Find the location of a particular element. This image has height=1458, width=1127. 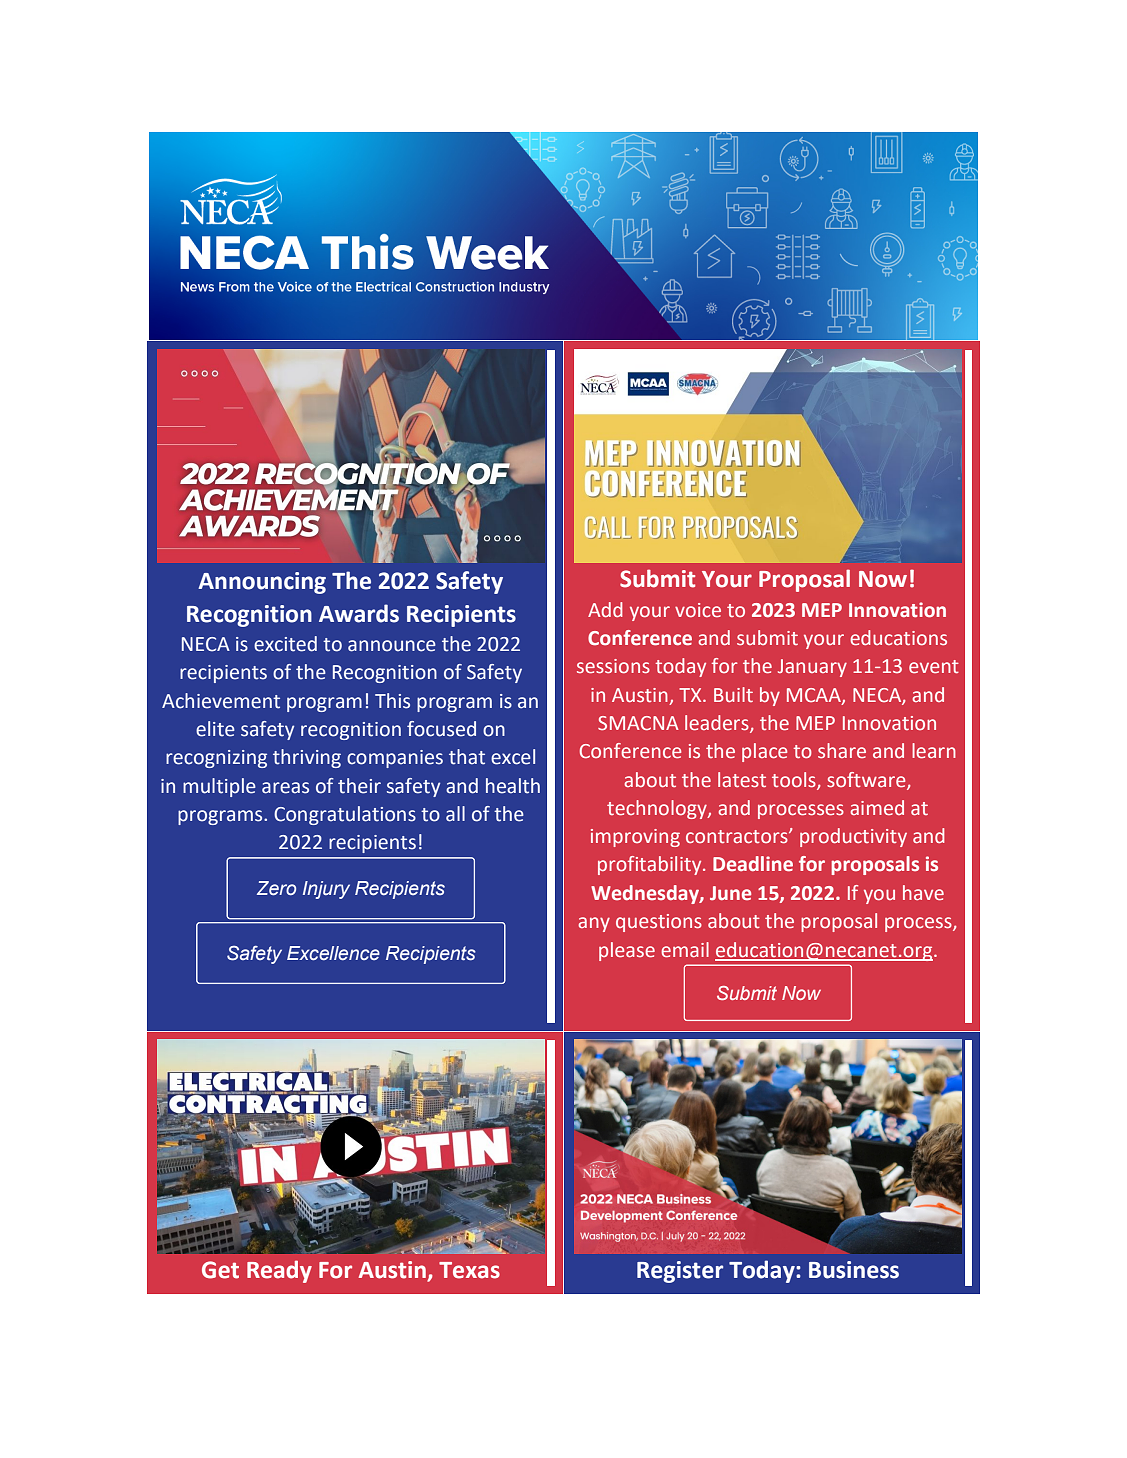

any is located at coordinates (594, 924).
